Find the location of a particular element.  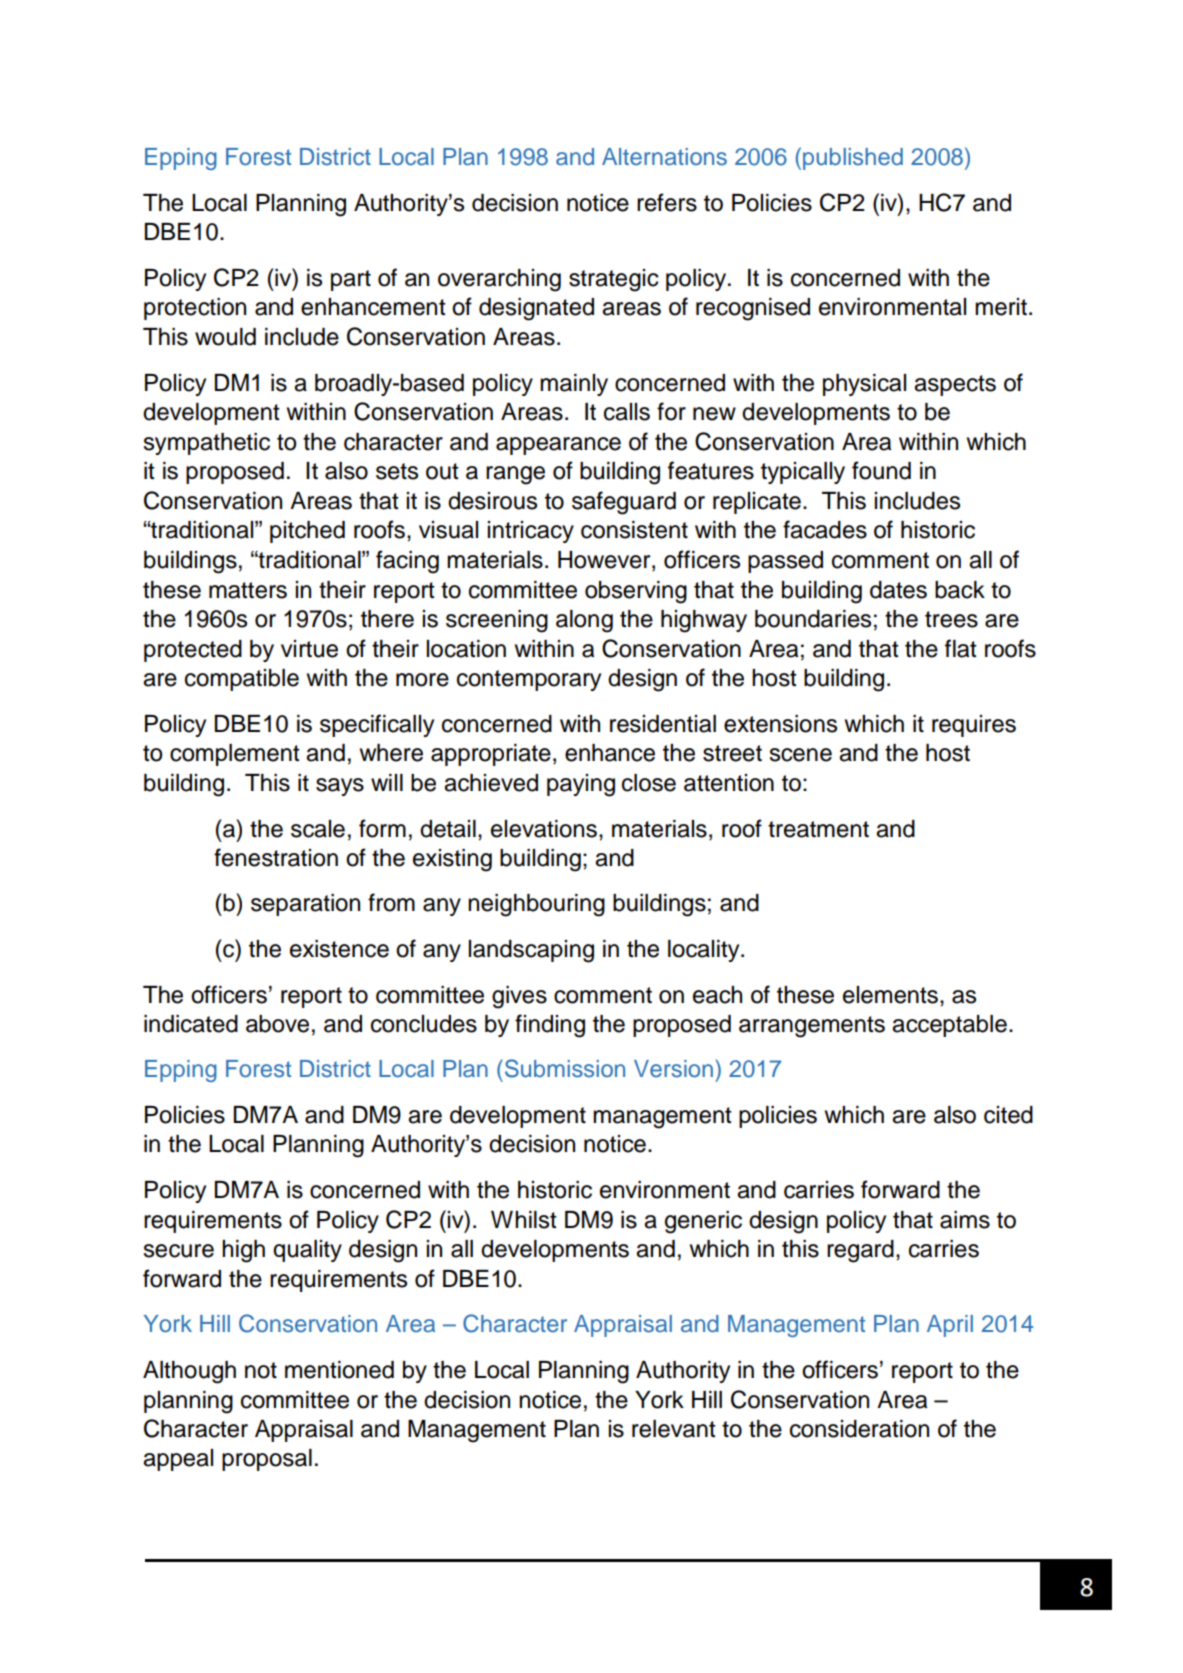

published is located at coordinates (853, 159).
